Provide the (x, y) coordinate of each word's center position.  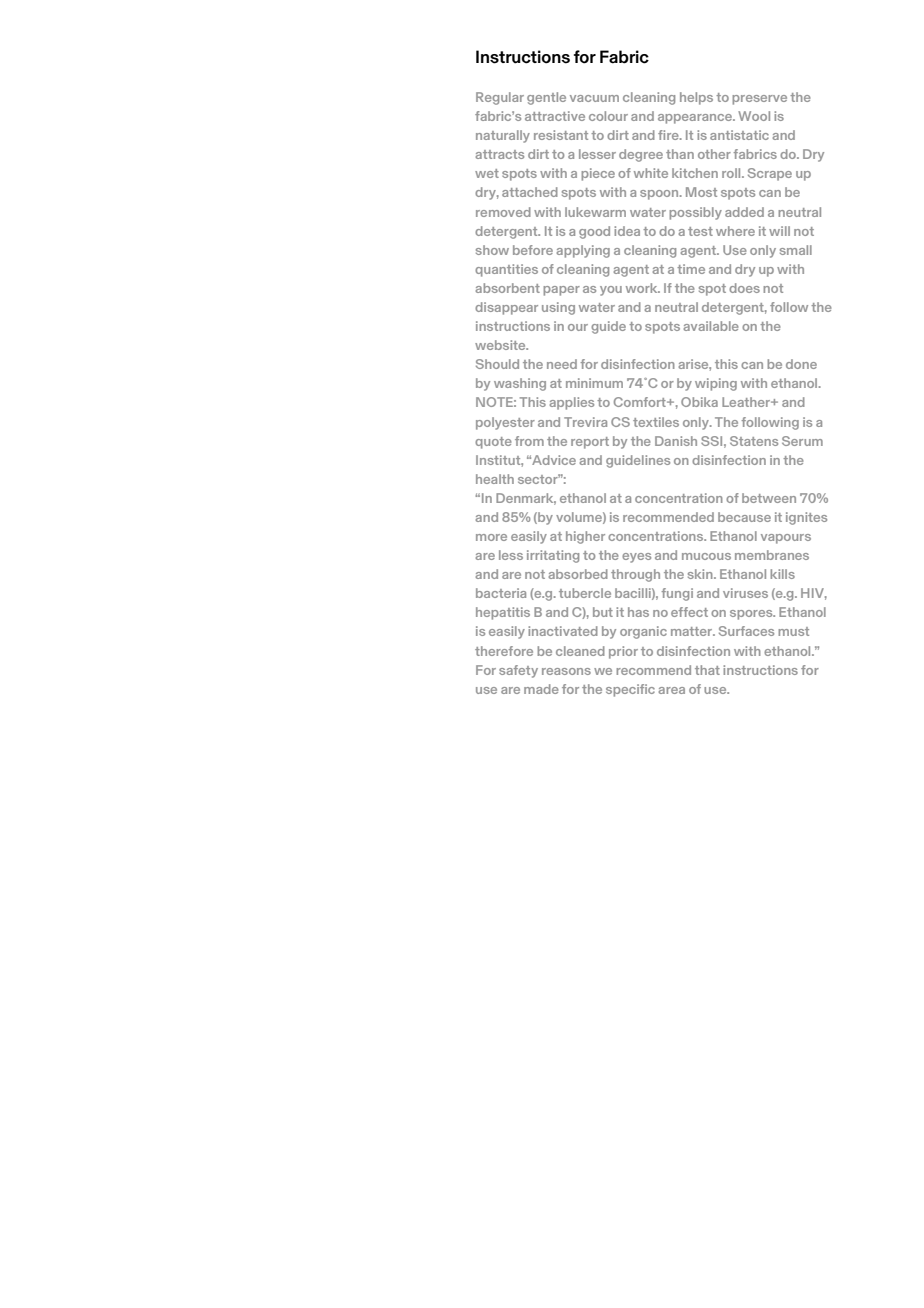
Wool (754, 116)
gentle (546, 98)
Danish (676, 441)
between (769, 498)
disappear (506, 308)
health (495, 479)
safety (518, 671)
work (643, 288)
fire (669, 135)
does (744, 288)
